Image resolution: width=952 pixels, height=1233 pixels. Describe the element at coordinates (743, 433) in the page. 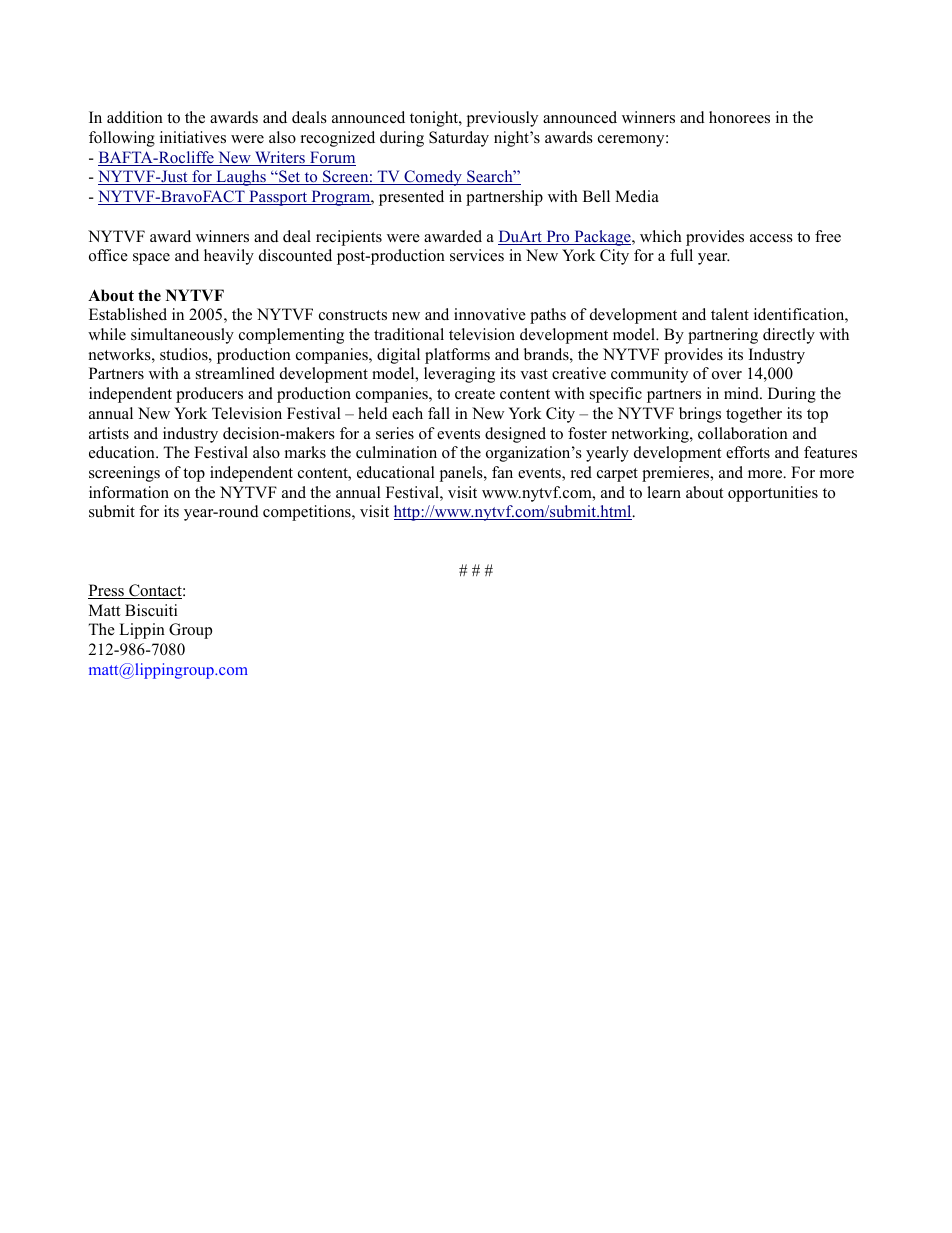

I see `collaboration` at that location.
